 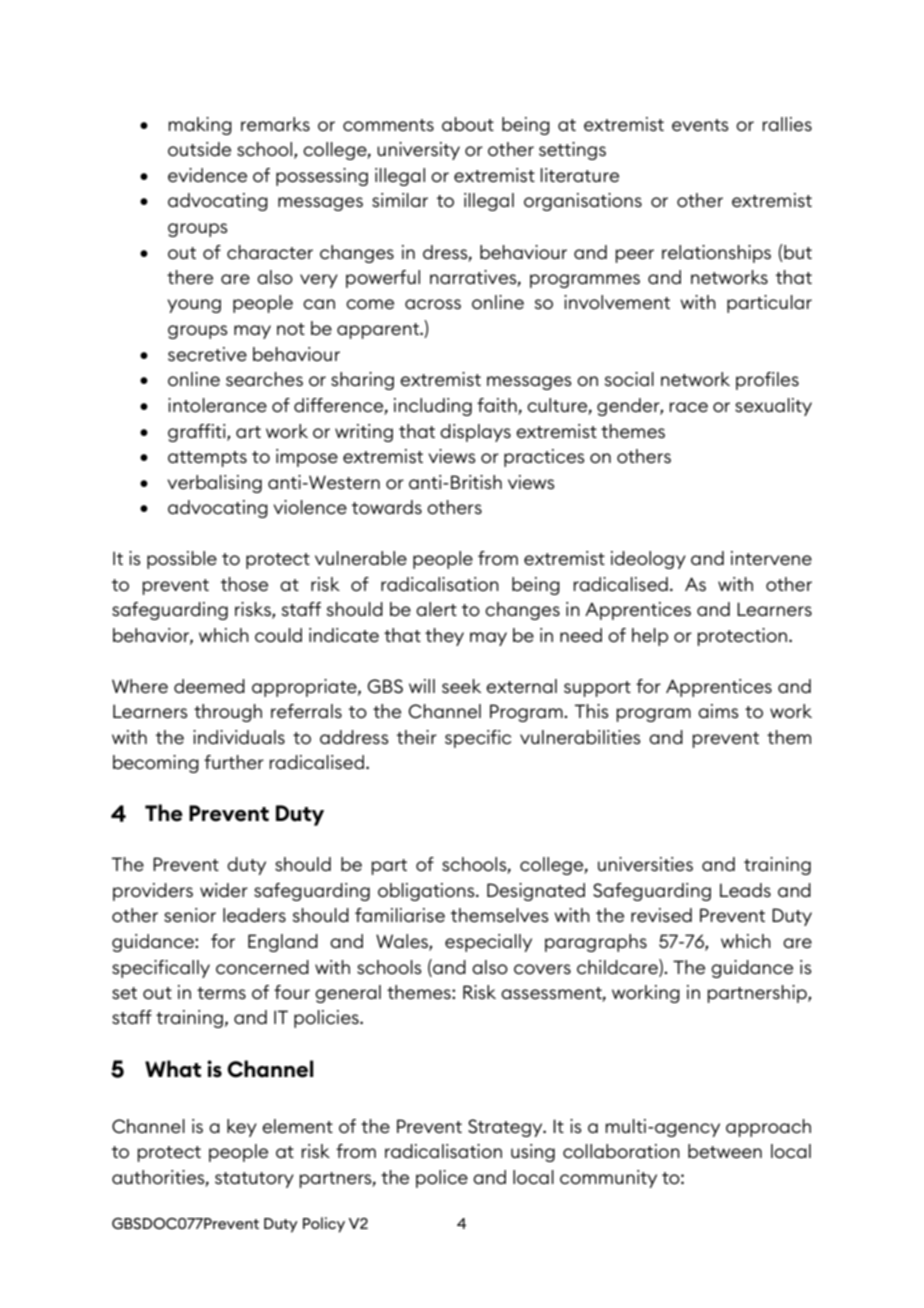 What do you see at coordinates (442, 1179) in the screenshot?
I see `police` at bounding box center [442, 1179].
